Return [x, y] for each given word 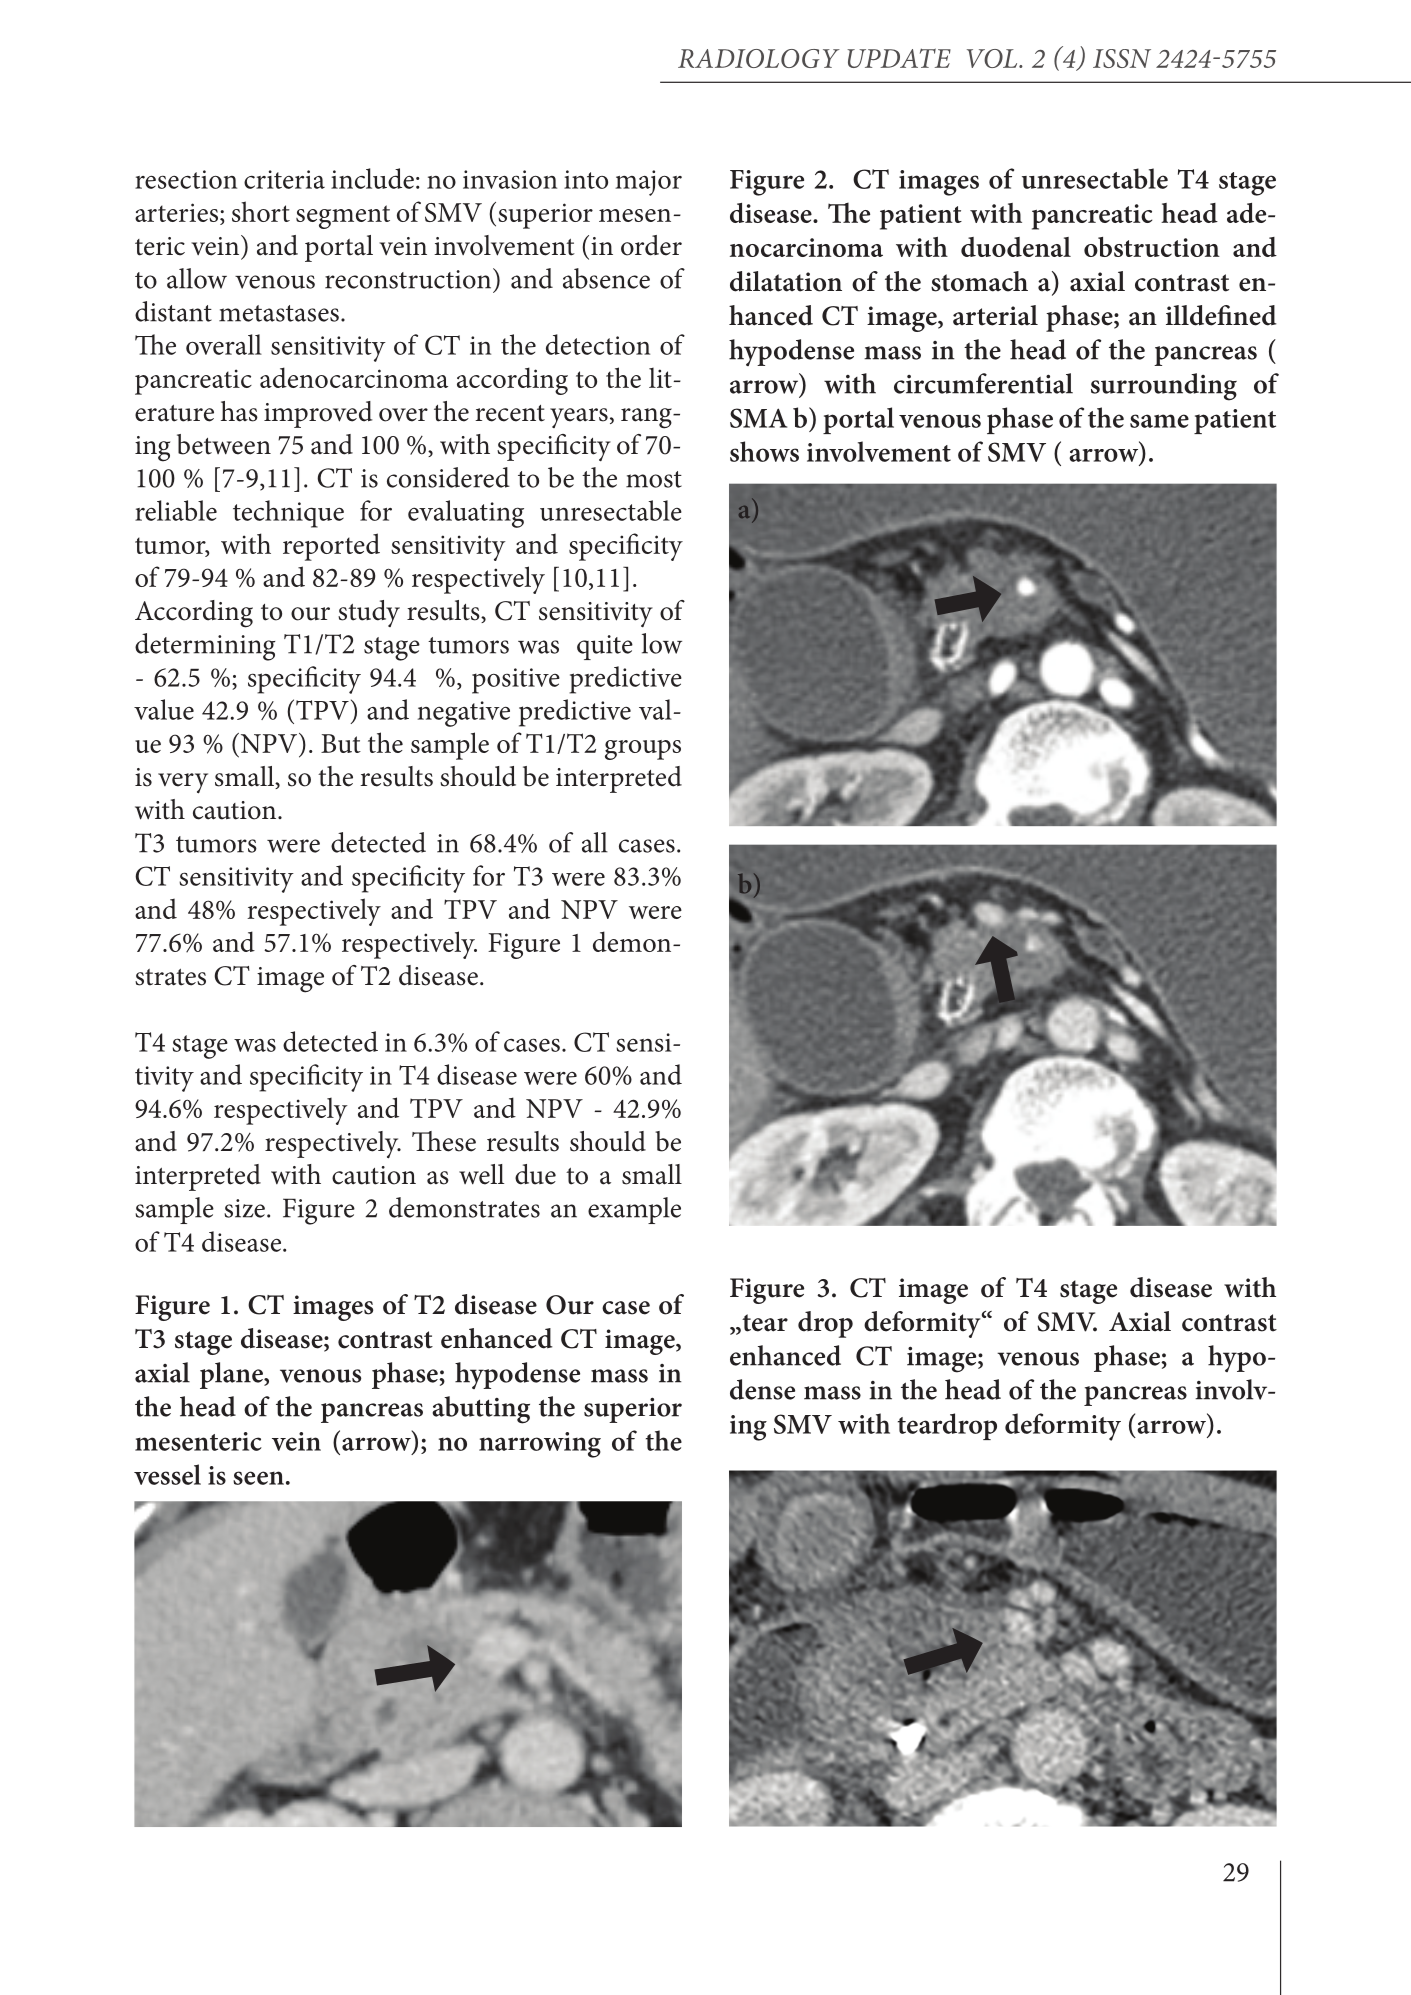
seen [258, 1478]
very [183, 783]
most [654, 479]
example [634, 1210]
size [244, 1208]
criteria [284, 179]
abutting [481, 1410]
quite [605, 647]
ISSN [1122, 58]
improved [318, 414]
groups [643, 750]
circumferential [983, 383]
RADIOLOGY [759, 58]
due [535, 1174]
